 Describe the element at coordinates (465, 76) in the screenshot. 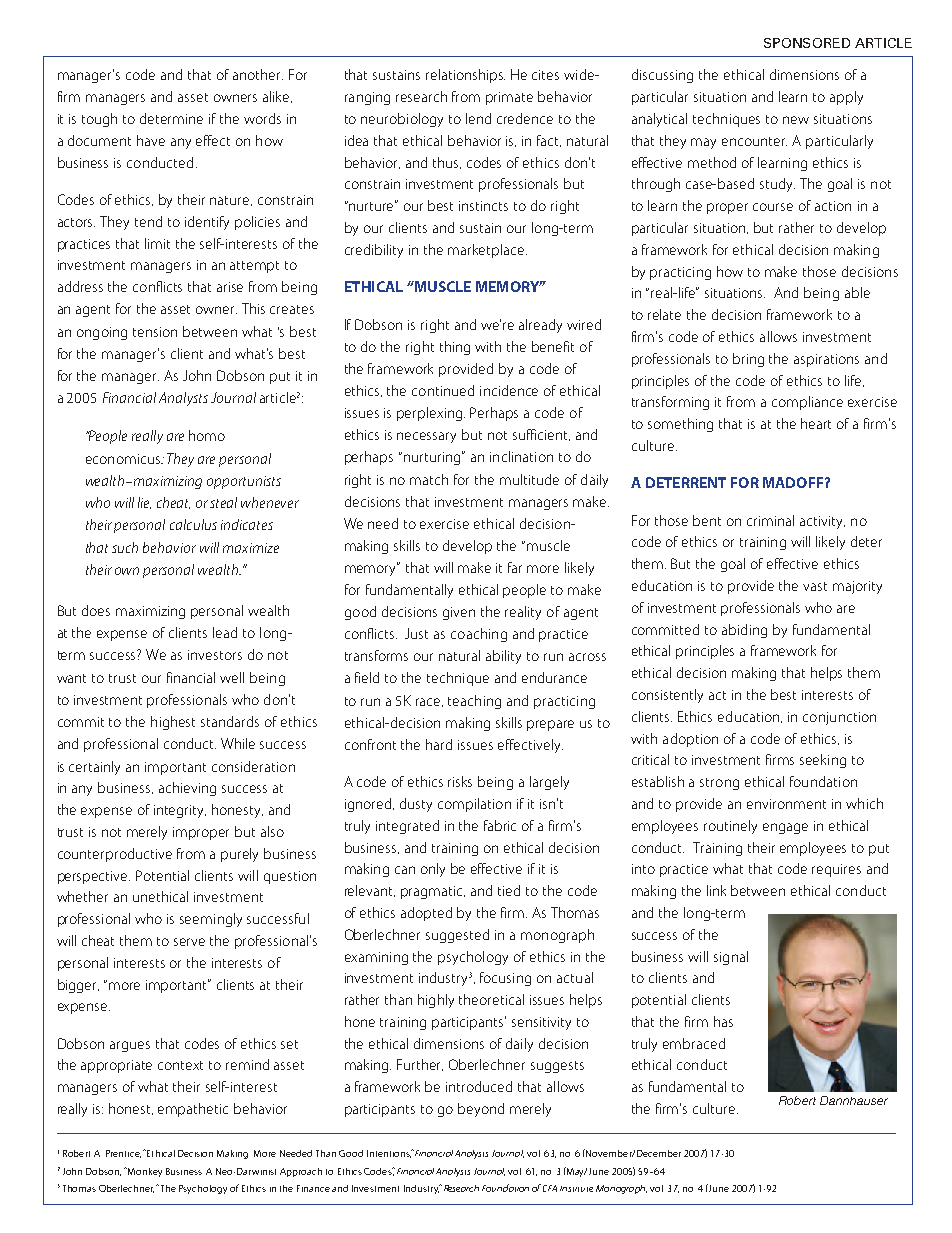

I see `relationships` at that location.
